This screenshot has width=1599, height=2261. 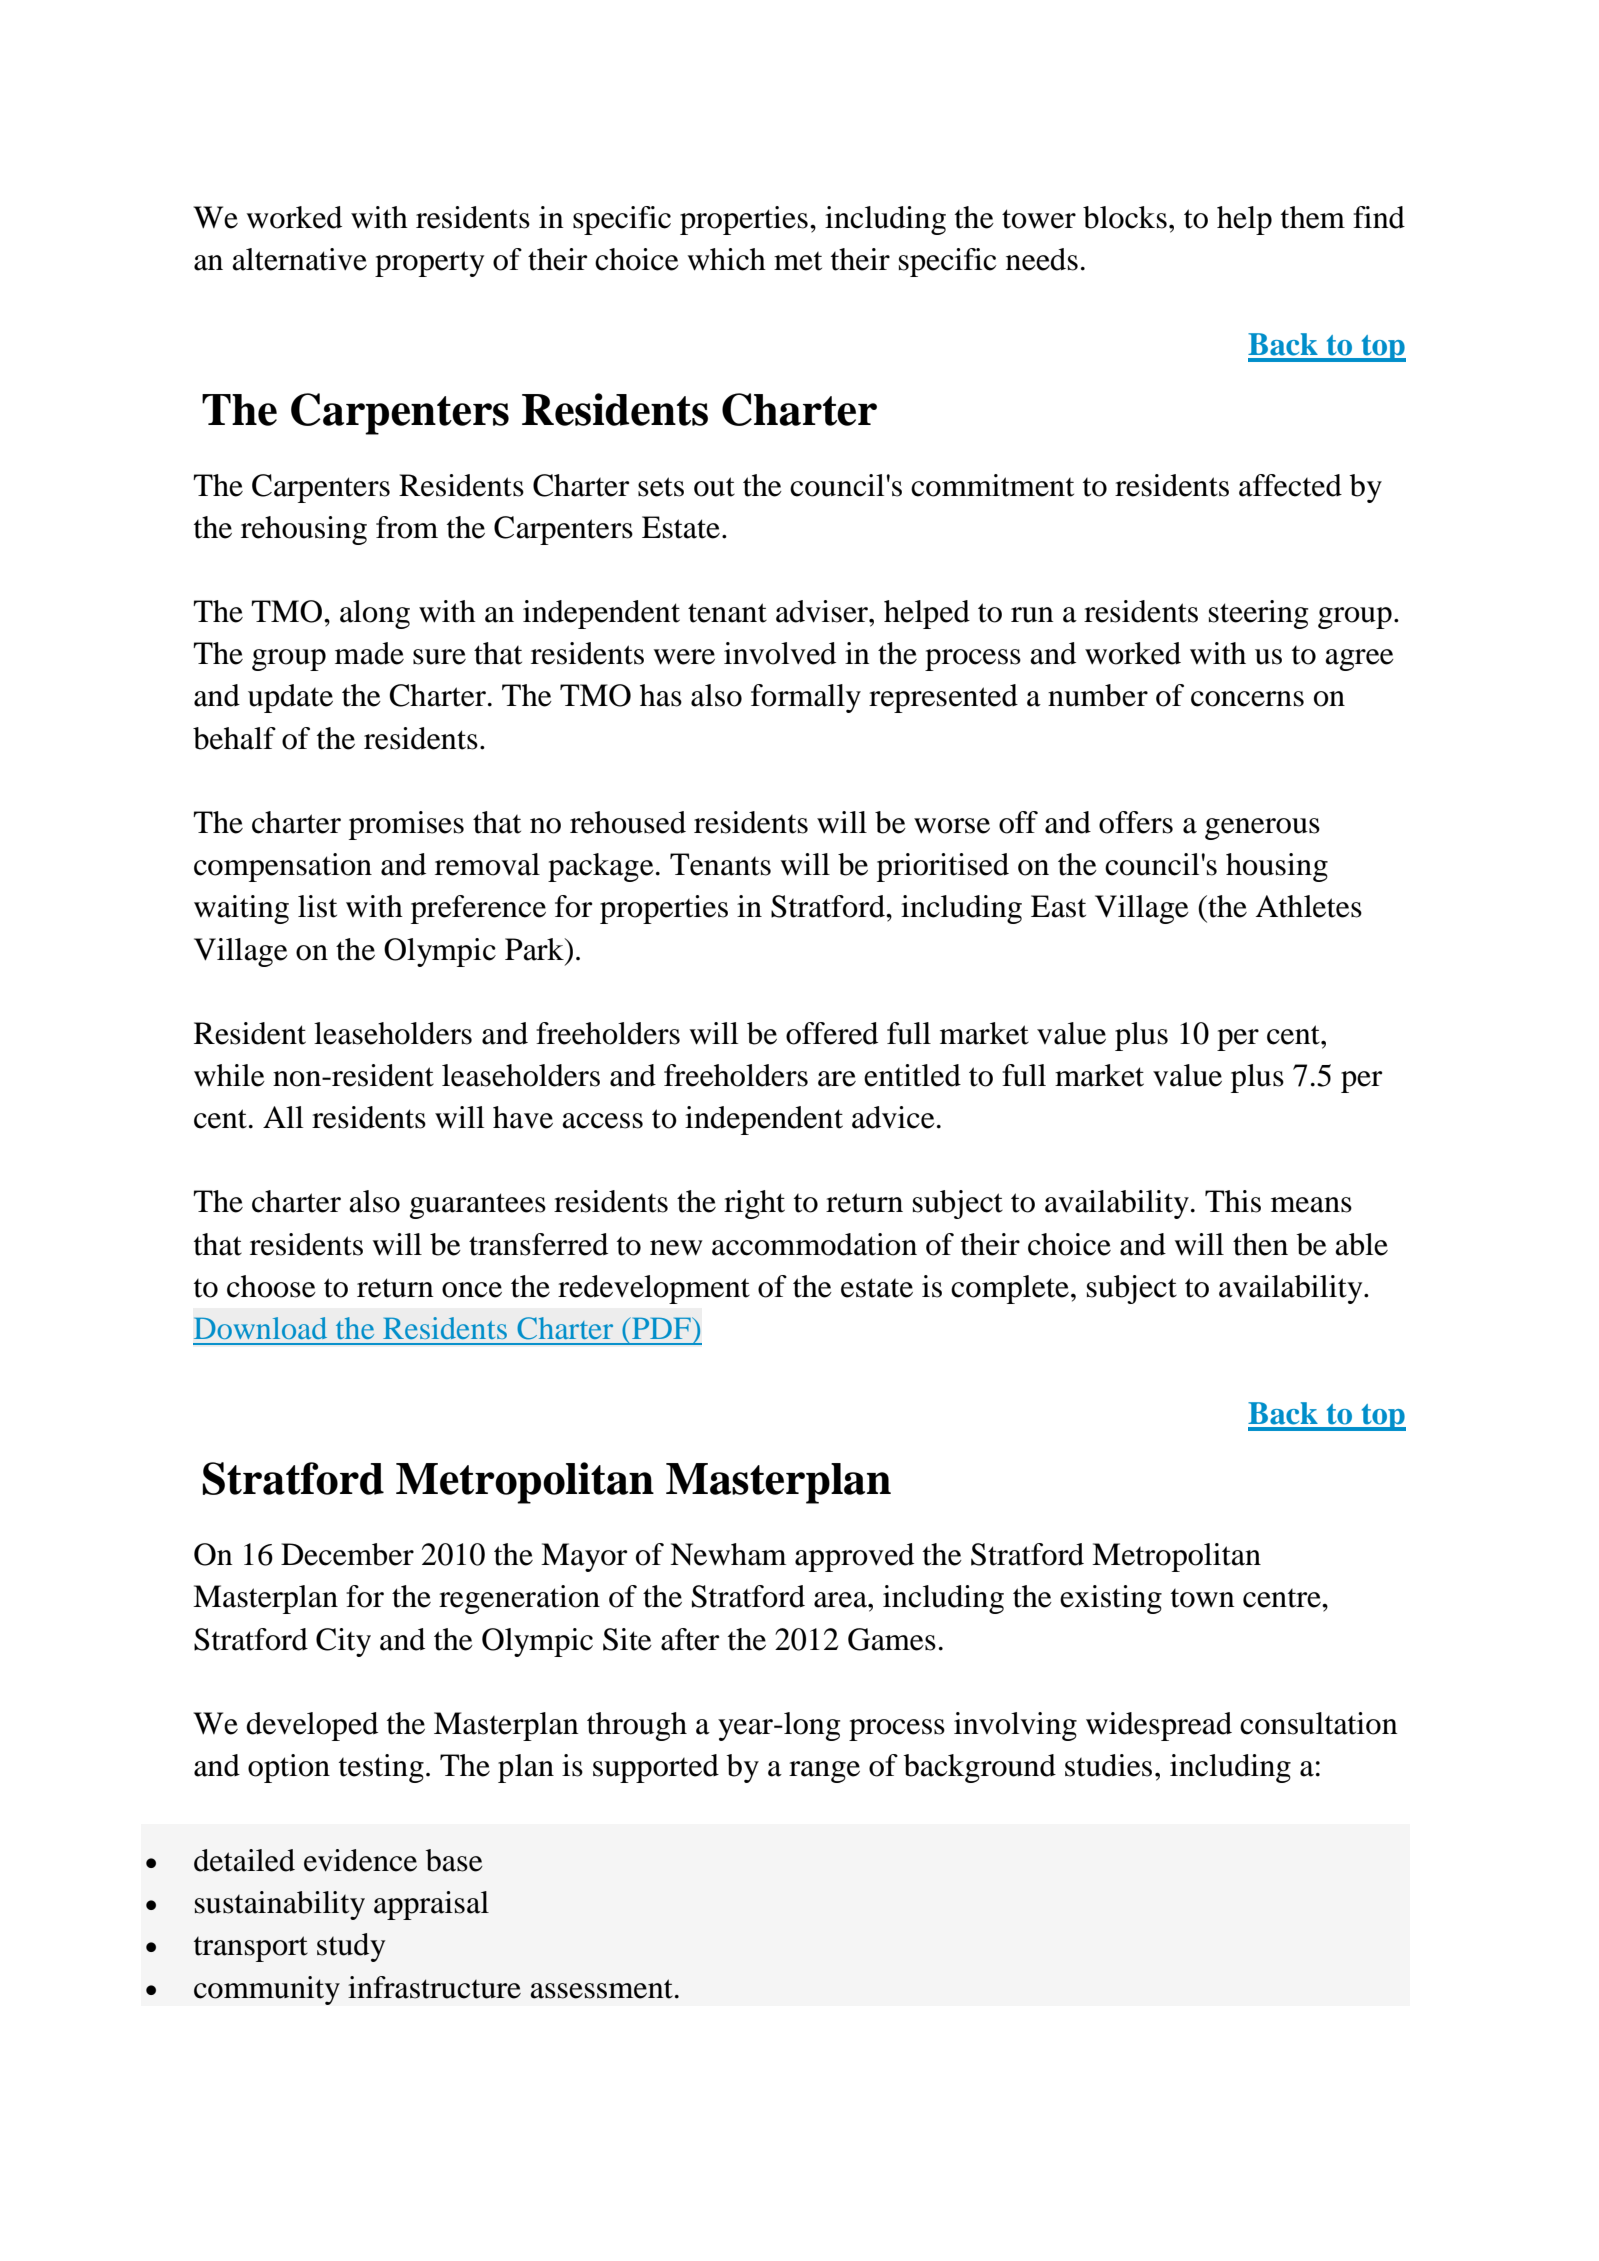 What do you see at coordinates (406, 825) in the screenshot?
I see `promises` at bounding box center [406, 825].
